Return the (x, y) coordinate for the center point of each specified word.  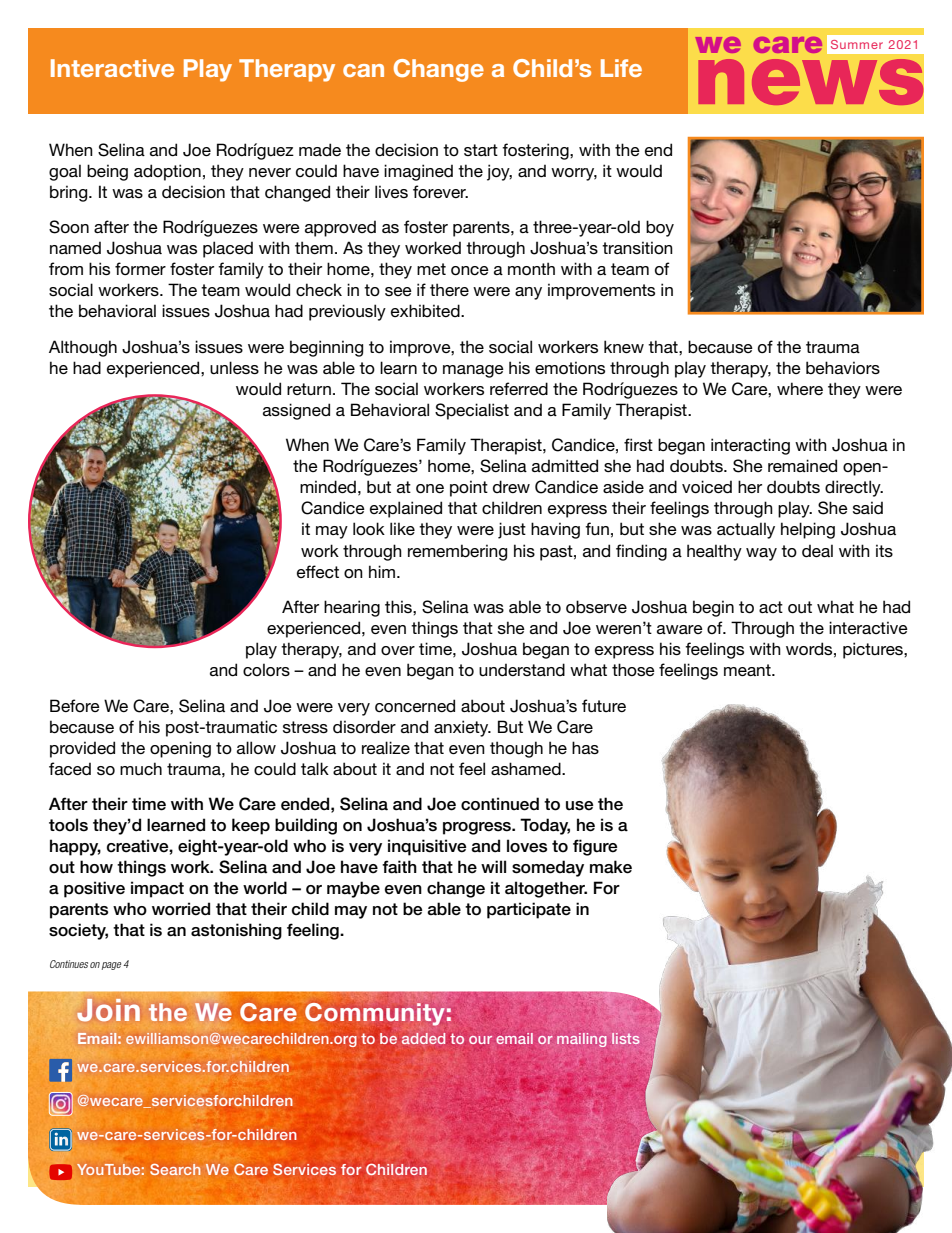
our (480, 1040)
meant (748, 670)
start (481, 150)
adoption (167, 172)
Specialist (472, 411)
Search (175, 1169)
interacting (750, 446)
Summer (857, 44)
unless (234, 367)
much (141, 769)
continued (500, 804)
